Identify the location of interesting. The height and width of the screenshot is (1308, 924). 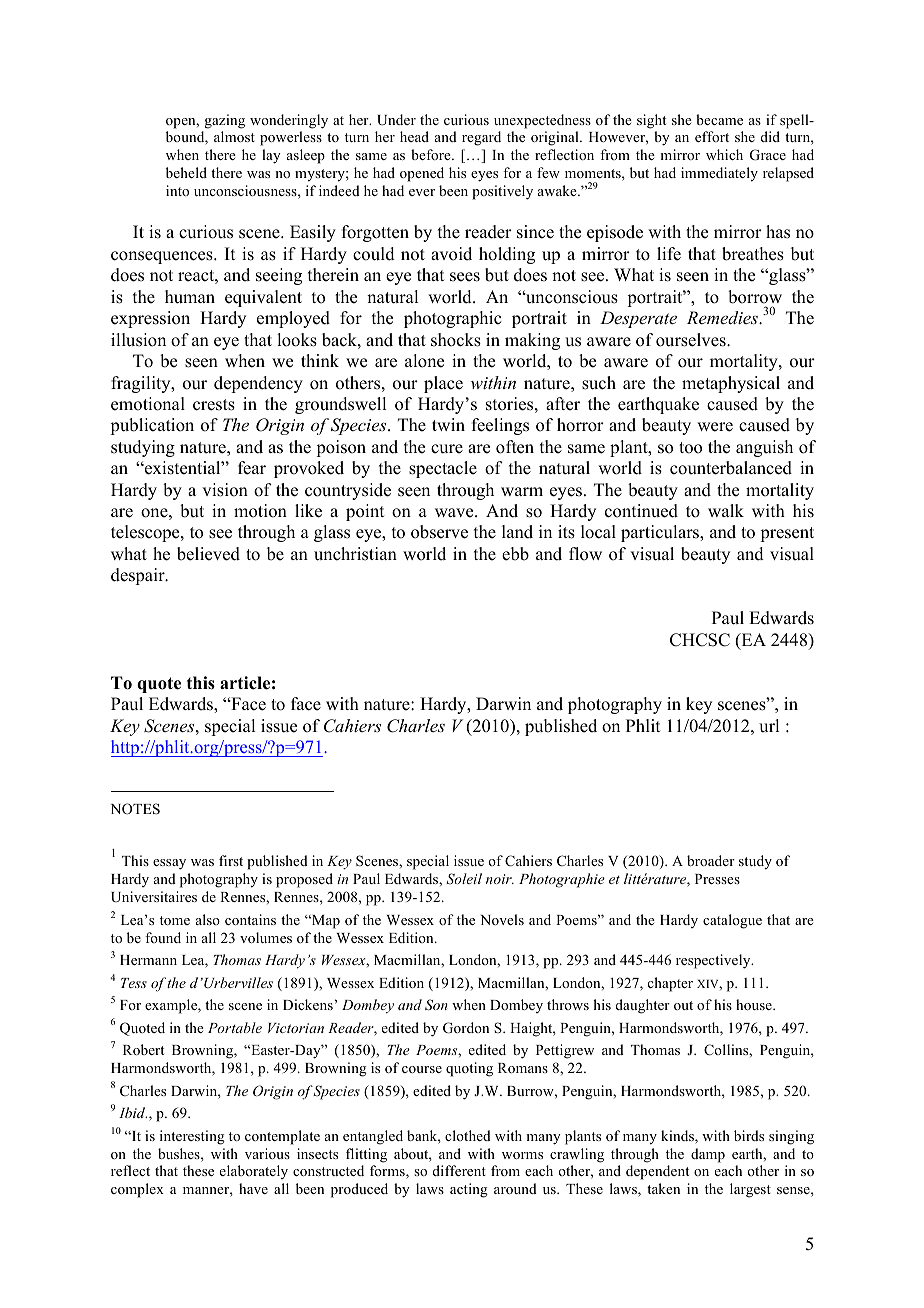
(192, 1137).
